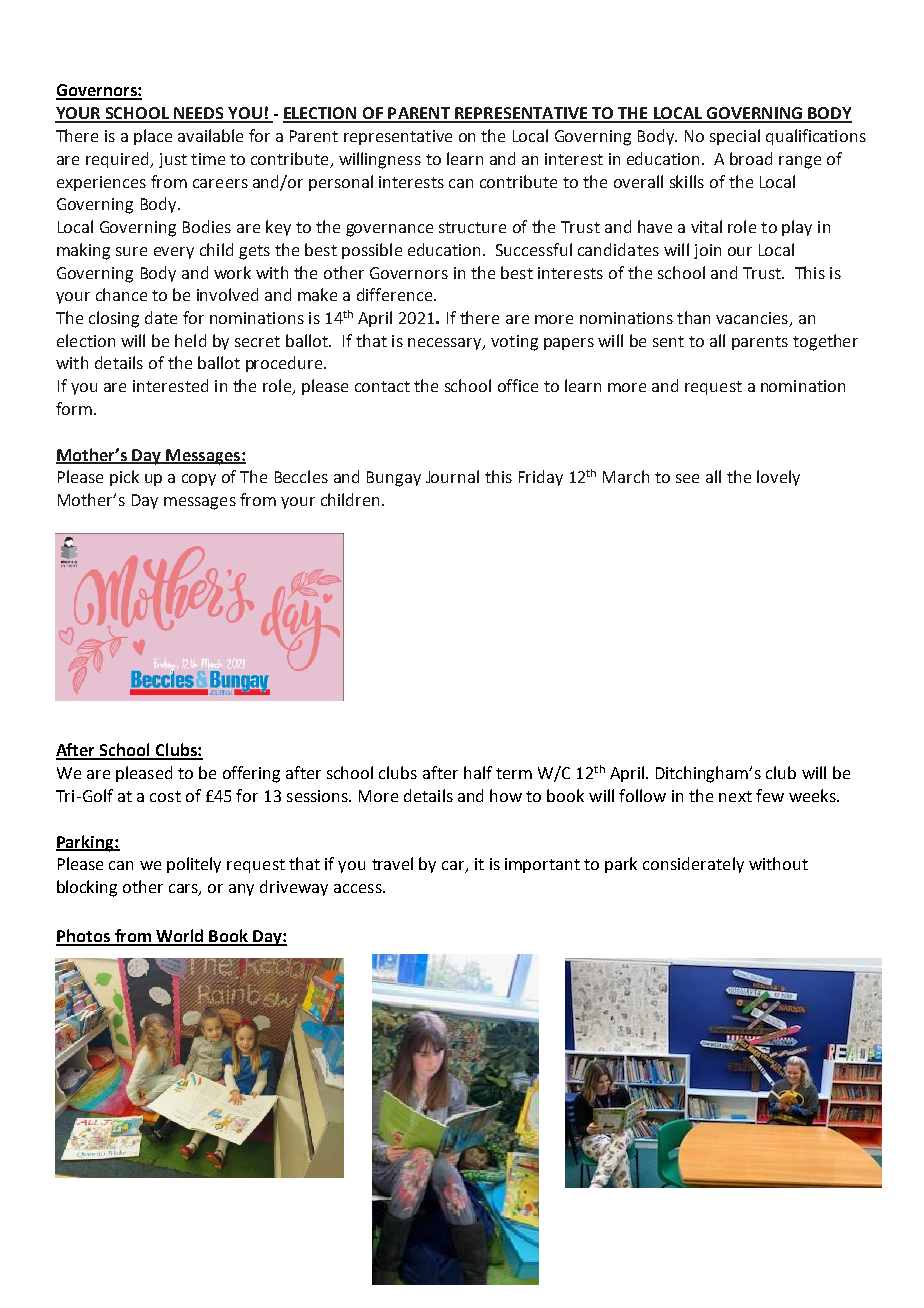 Image resolution: width=924 pixels, height=1308 pixels. Describe the element at coordinates (190, 340) in the image. I see `held` at that location.
